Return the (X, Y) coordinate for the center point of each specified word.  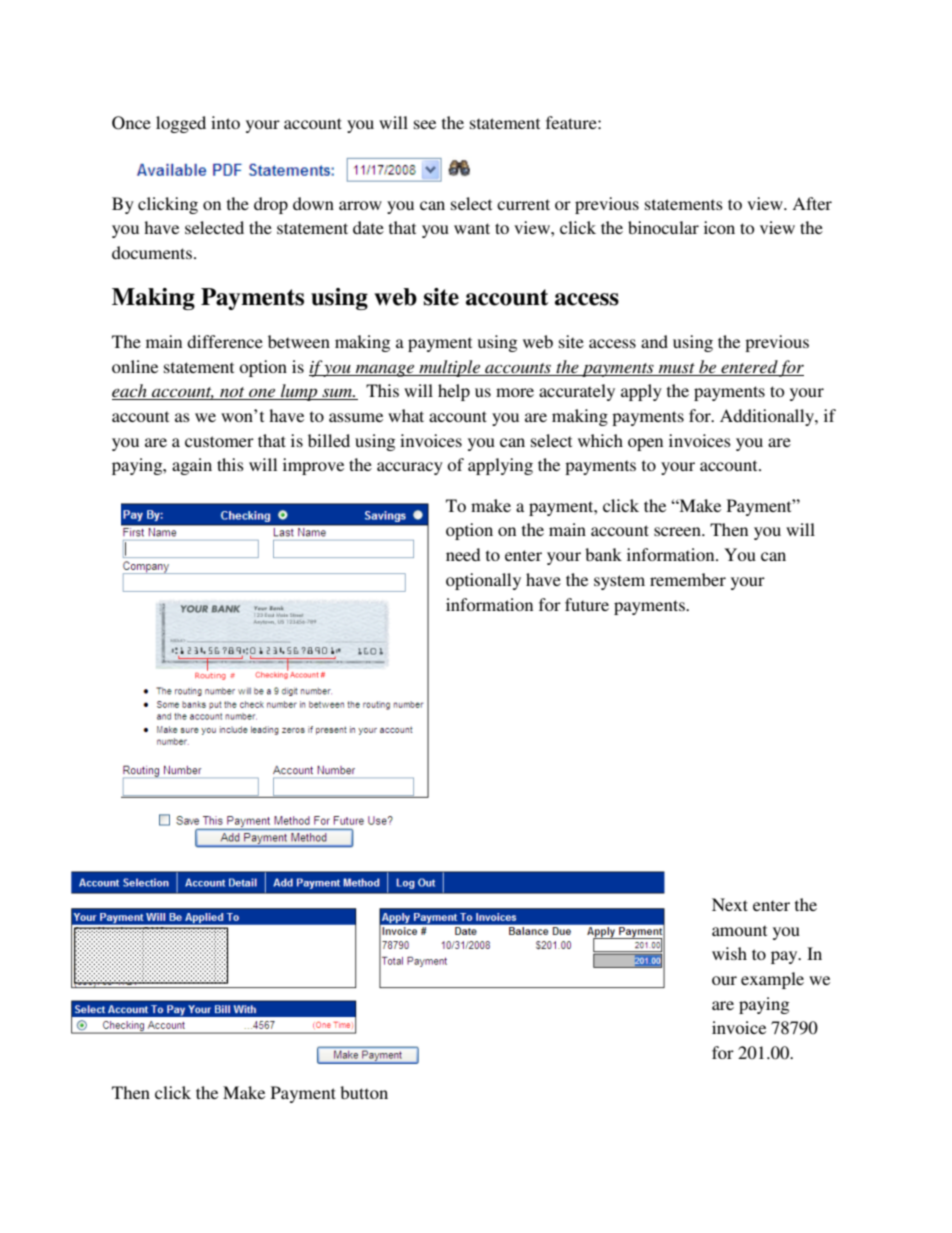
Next (730, 904)
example (772, 980)
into (225, 122)
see (425, 124)
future (587, 604)
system (619, 582)
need (463, 554)
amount (739, 930)
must (677, 368)
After (812, 203)
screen (678, 531)
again (192, 466)
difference (225, 341)
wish (729, 953)
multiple (450, 368)
